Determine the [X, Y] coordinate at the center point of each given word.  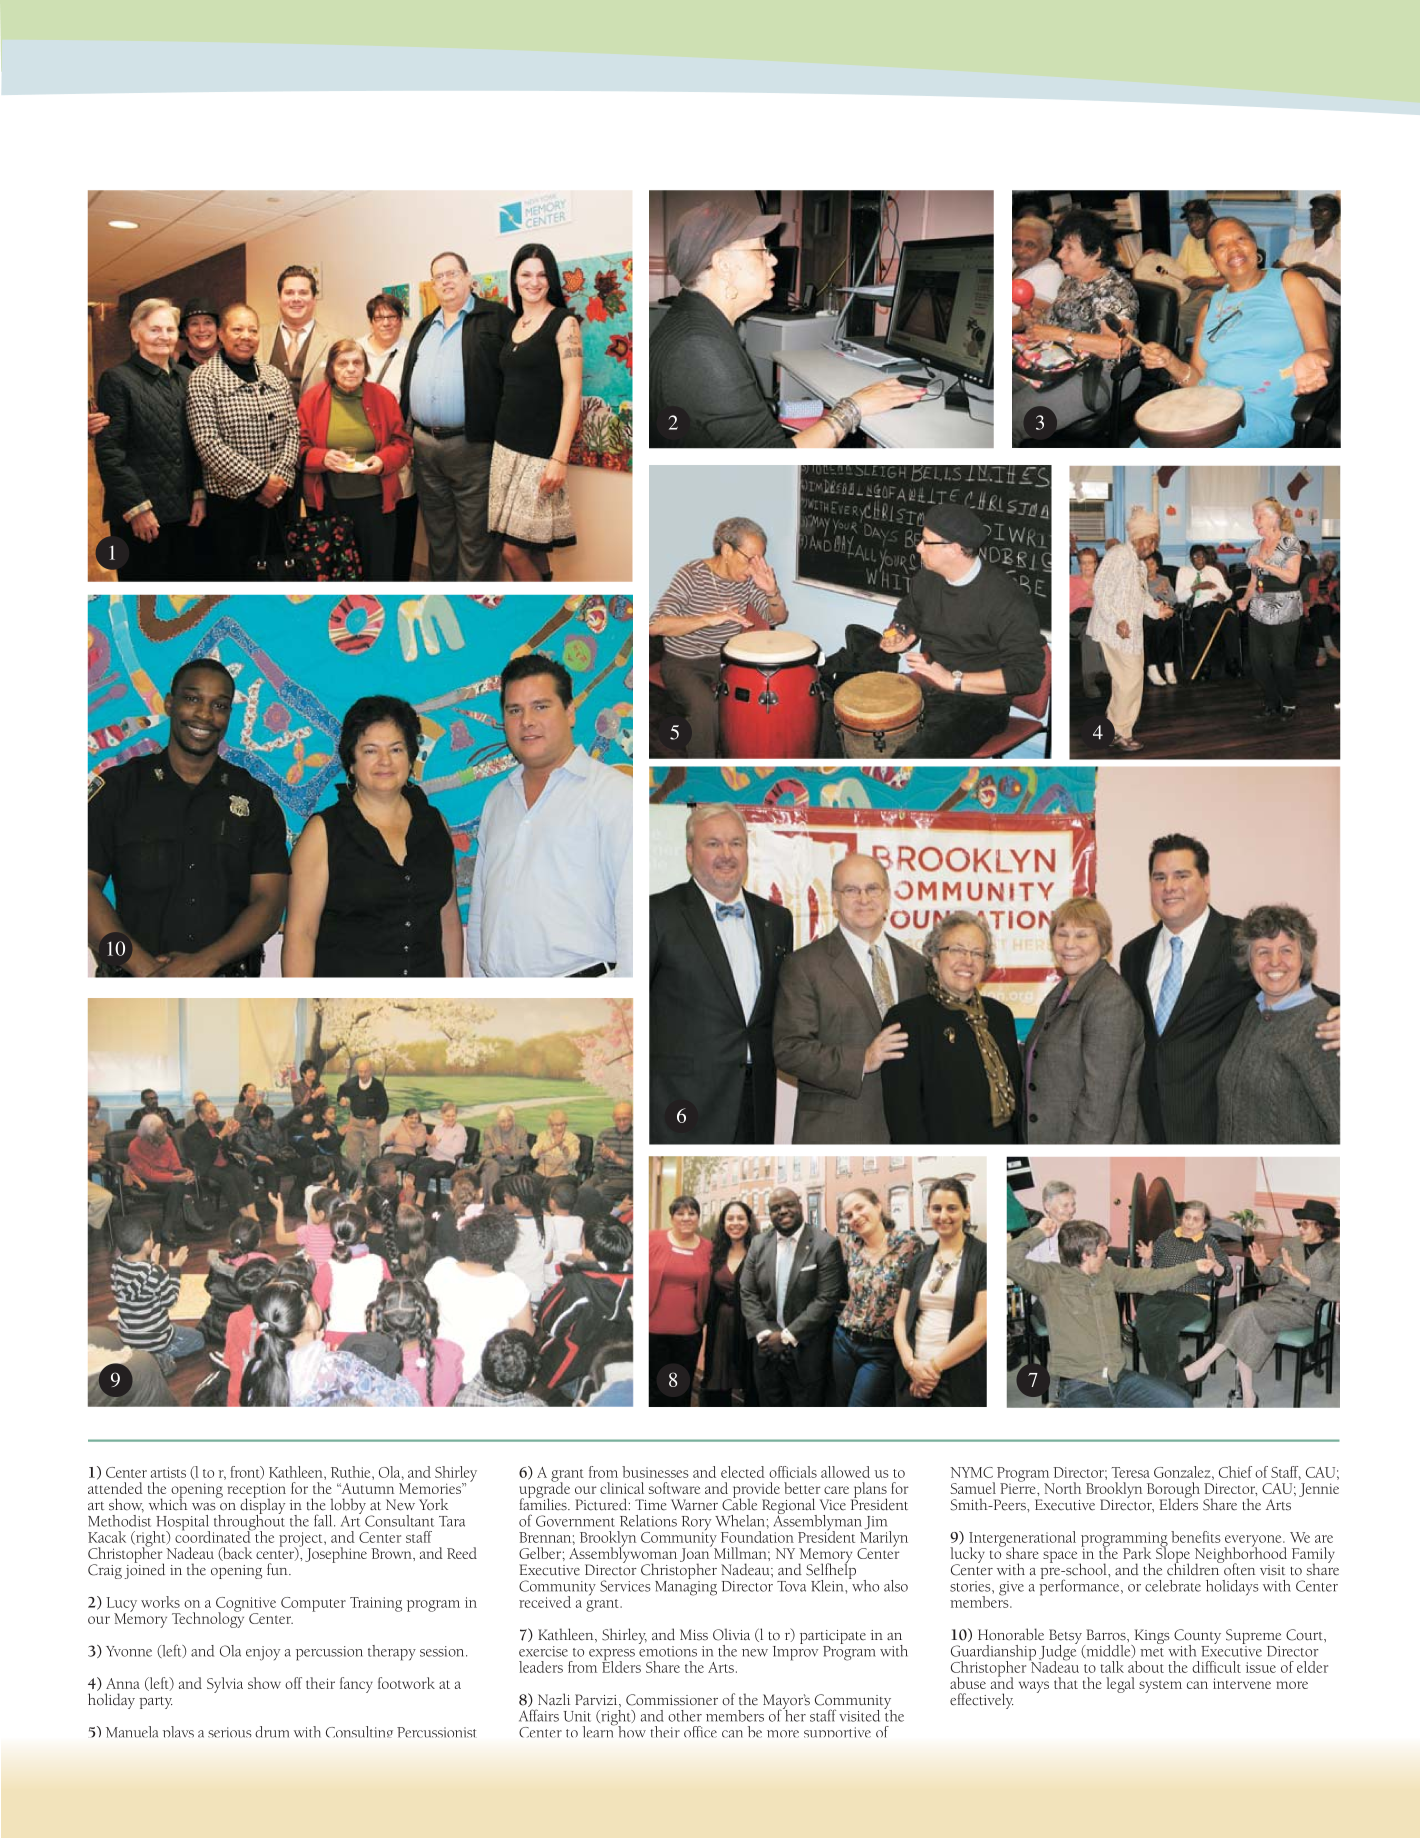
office [700, 1732]
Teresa [1130, 1472]
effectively [981, 1701]
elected [743, 1472]
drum [272, 1732]
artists [168, 1472]
